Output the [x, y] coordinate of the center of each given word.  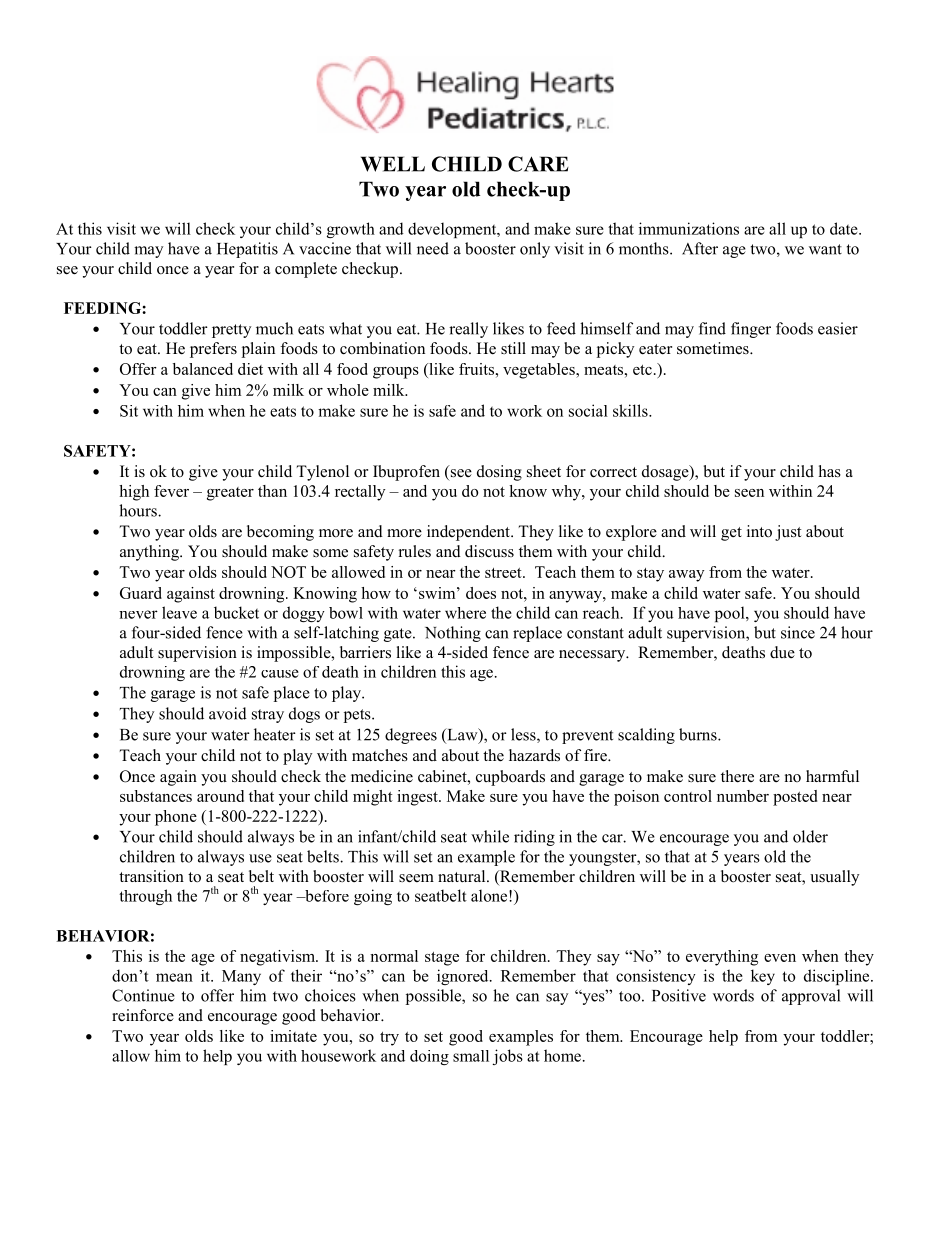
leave [179, 612]
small [471, 1056]
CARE [538, 164]
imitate [293, 1036]
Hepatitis [247, 250]
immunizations [689, 228]
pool [731, 614]
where [465, 613]
